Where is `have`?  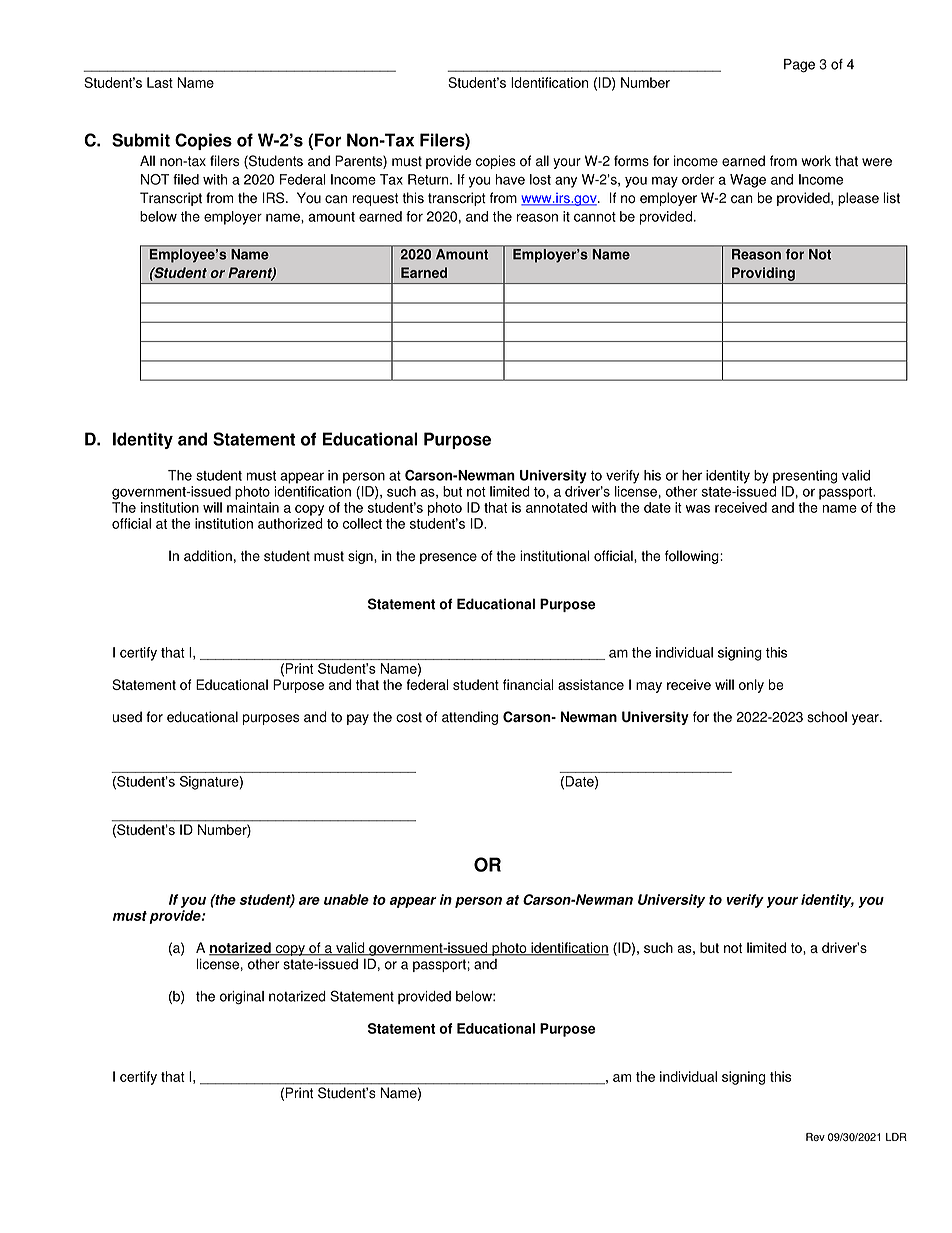 have is located at coordinates (510, 179).
